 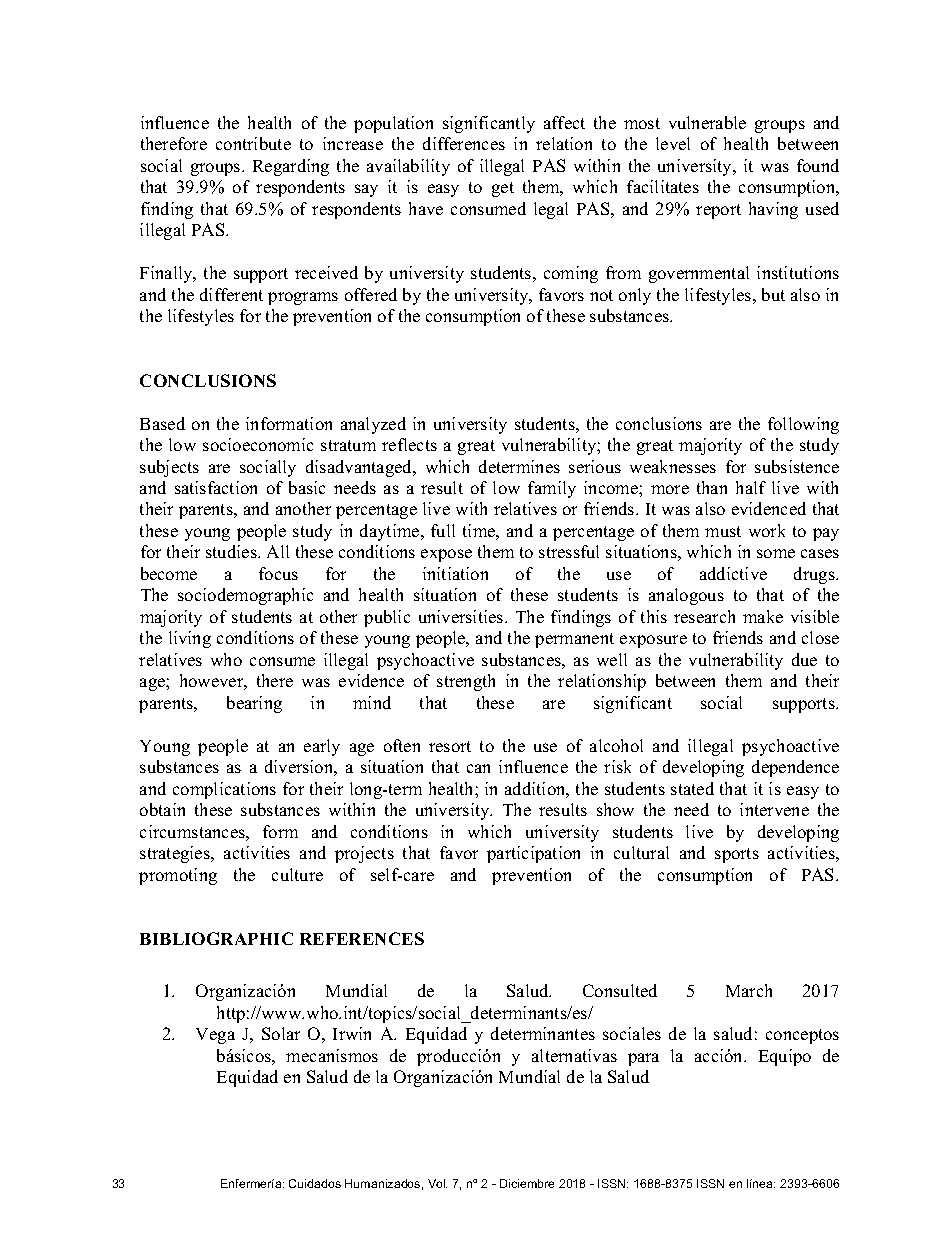 What do you see at coordinates (409, 444) in the screenshot?
I see `reflects` at bounding box center [409, 444].
